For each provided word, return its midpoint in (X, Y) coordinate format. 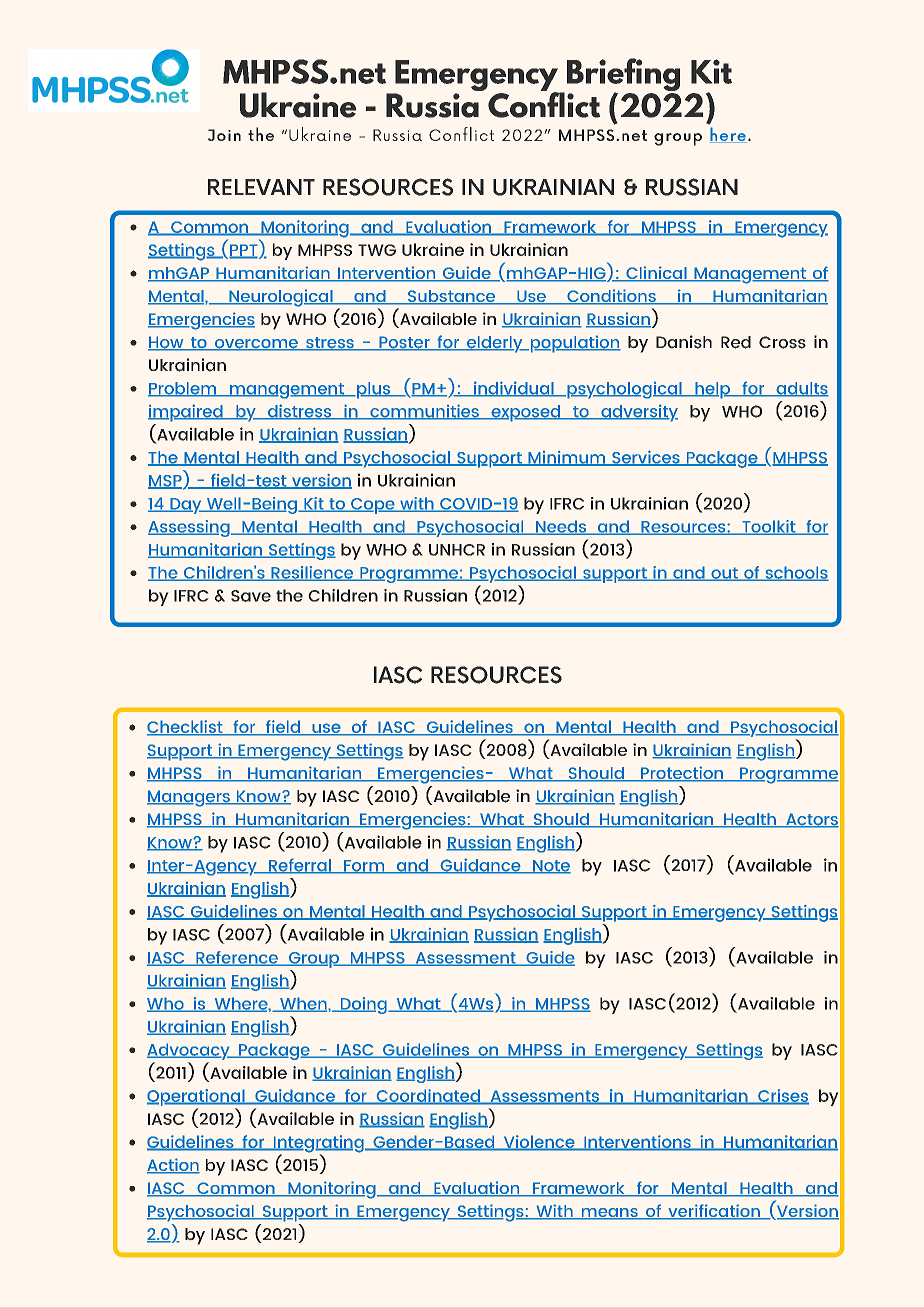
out (724, 574)
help (712, 390)
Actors (811, 820)
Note (550, 867)
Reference (237, 958)
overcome (256, 345)
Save (251, 596)
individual (514, 389)
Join (224, 135)
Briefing (622, 76)
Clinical (656, 274)
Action (173, 1166)
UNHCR (457, 550)
